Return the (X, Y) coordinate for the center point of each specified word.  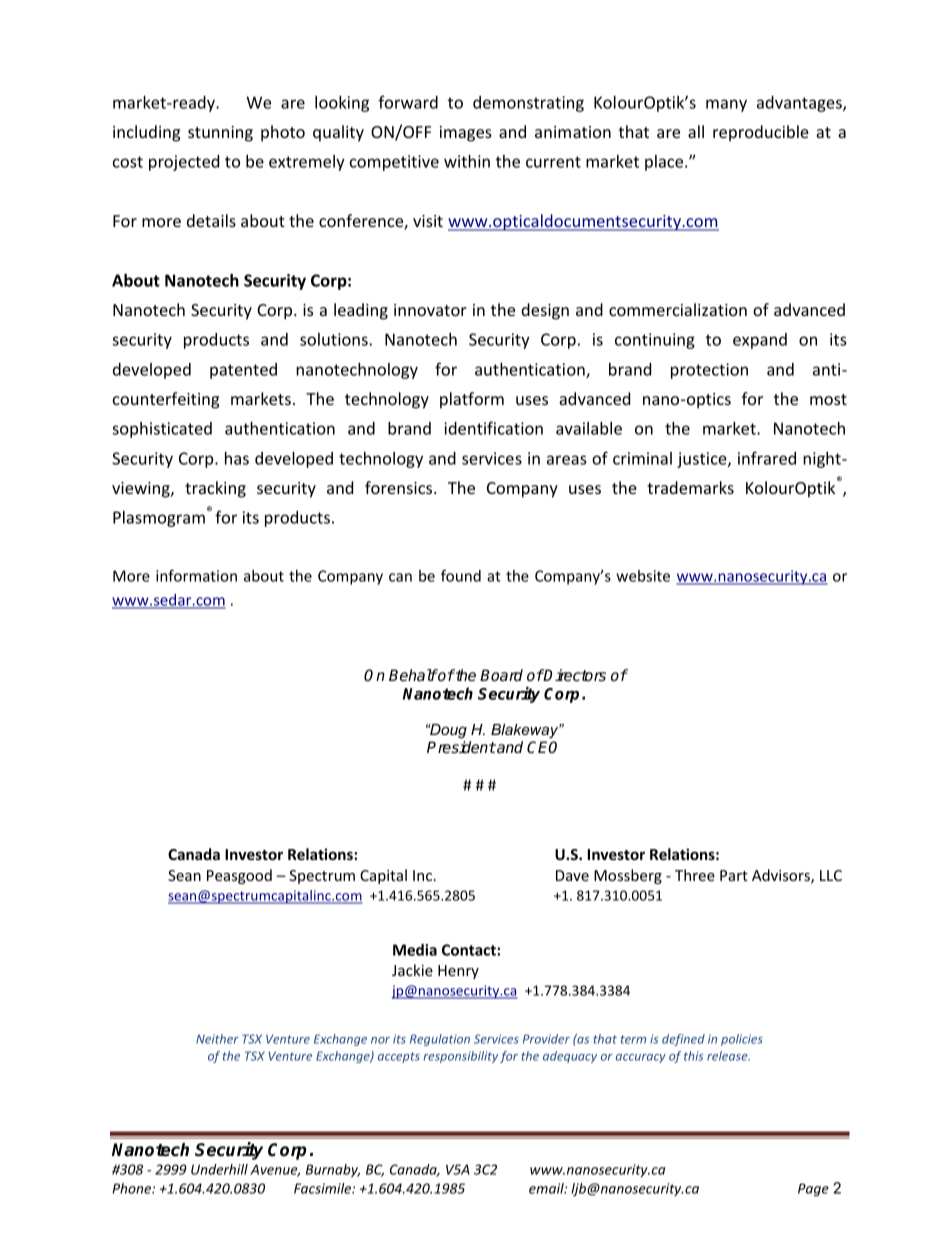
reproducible (761, 133)
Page (813, 1190)
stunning (220, 134)
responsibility (461, 1057)
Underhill (219, 1169)
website (643, 576)
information (196, 575)
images (466, 134)
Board (501, 675)
